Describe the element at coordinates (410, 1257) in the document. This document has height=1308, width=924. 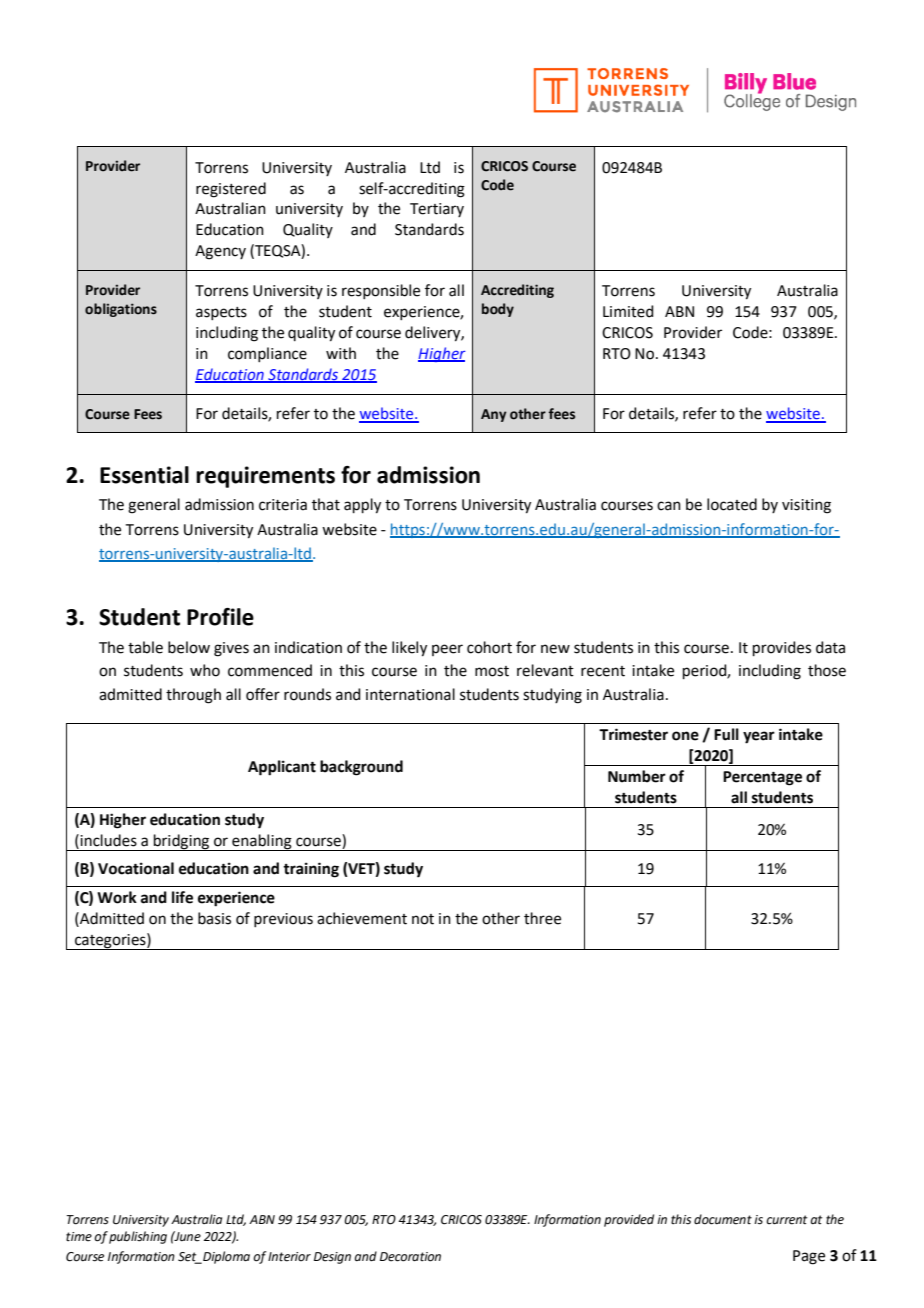
I see `Decoration` at that location.
